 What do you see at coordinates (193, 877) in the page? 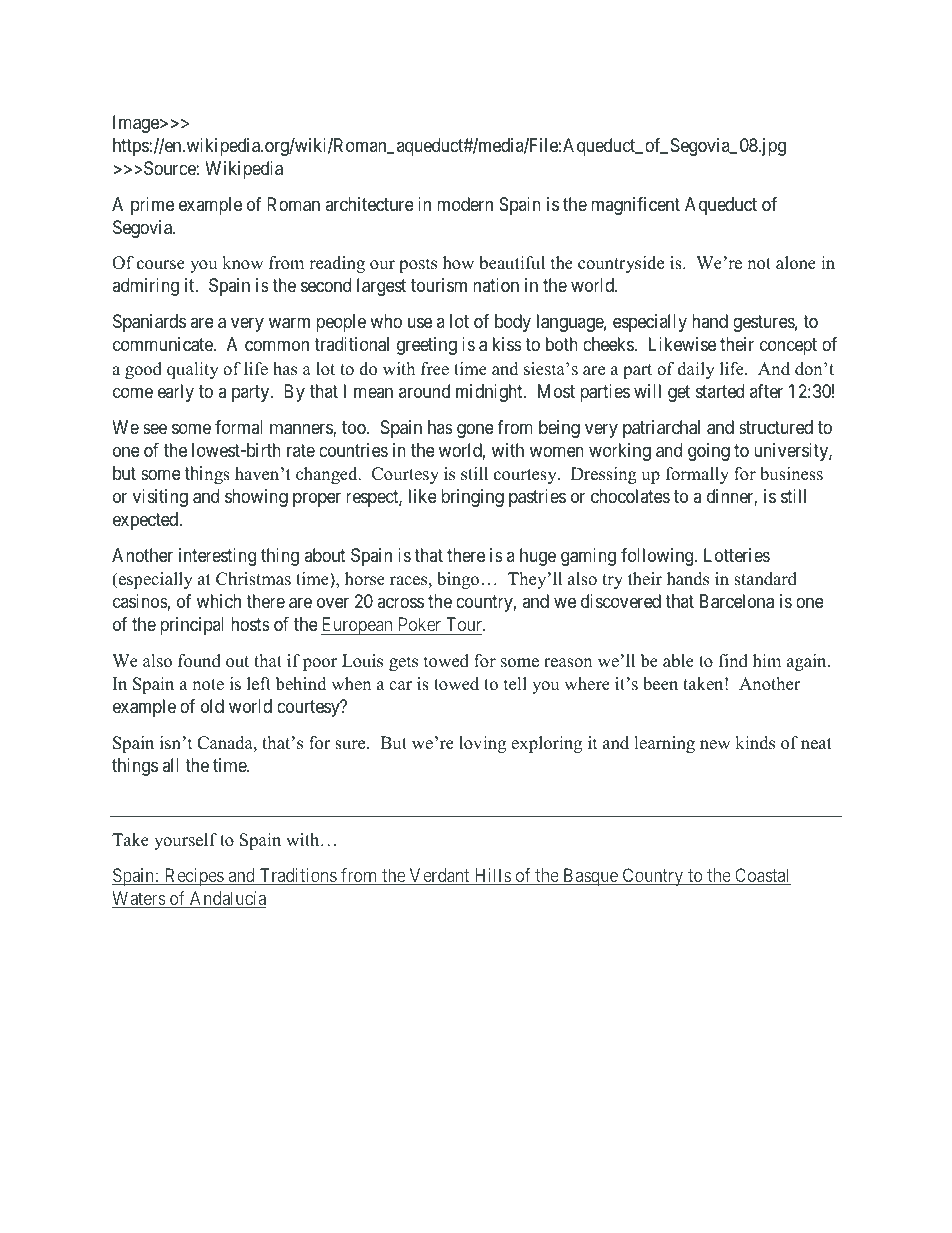
I see `Recipes` at bounding box center [193, 877].
